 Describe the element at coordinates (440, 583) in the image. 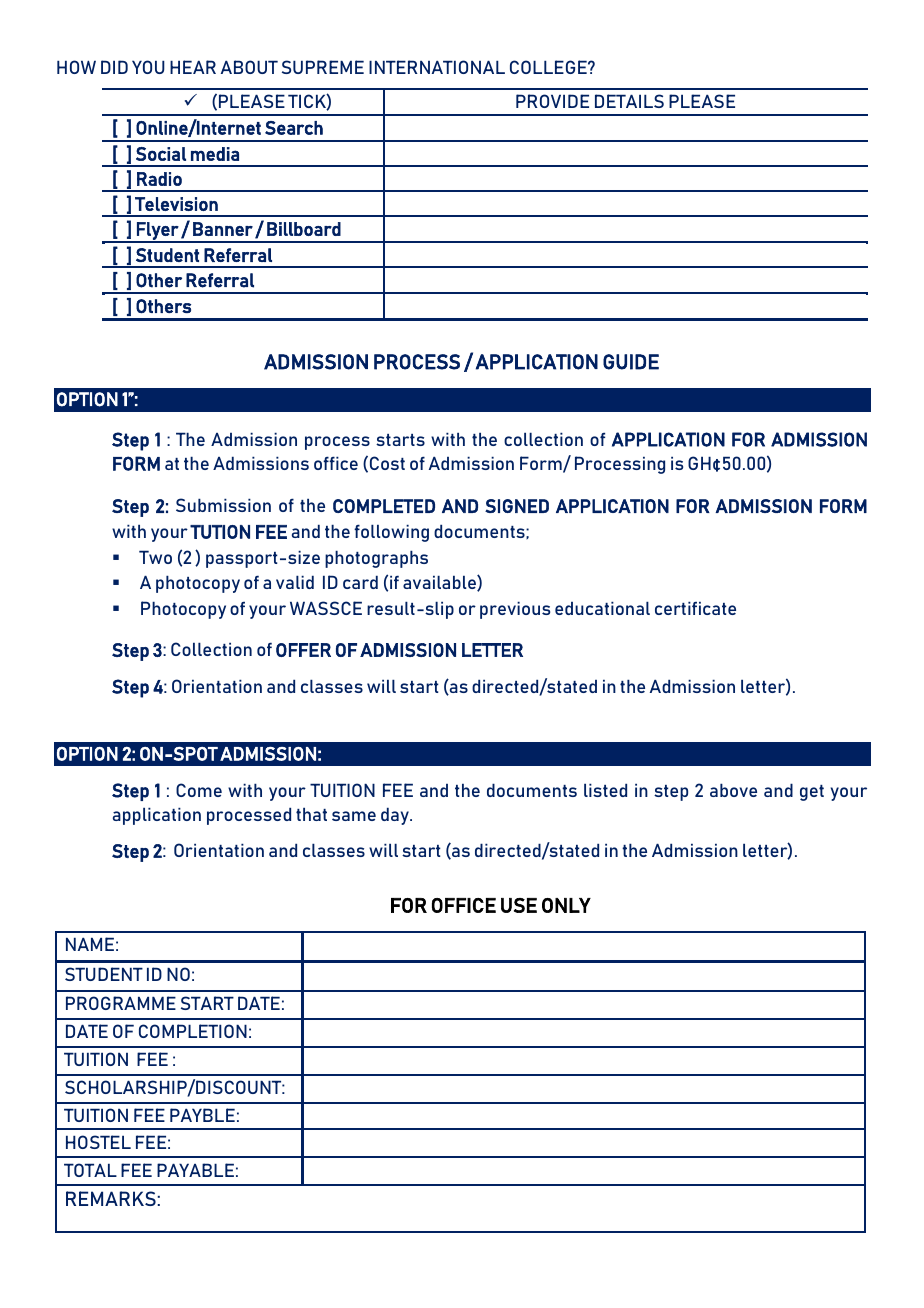

I see `available` at that location.
